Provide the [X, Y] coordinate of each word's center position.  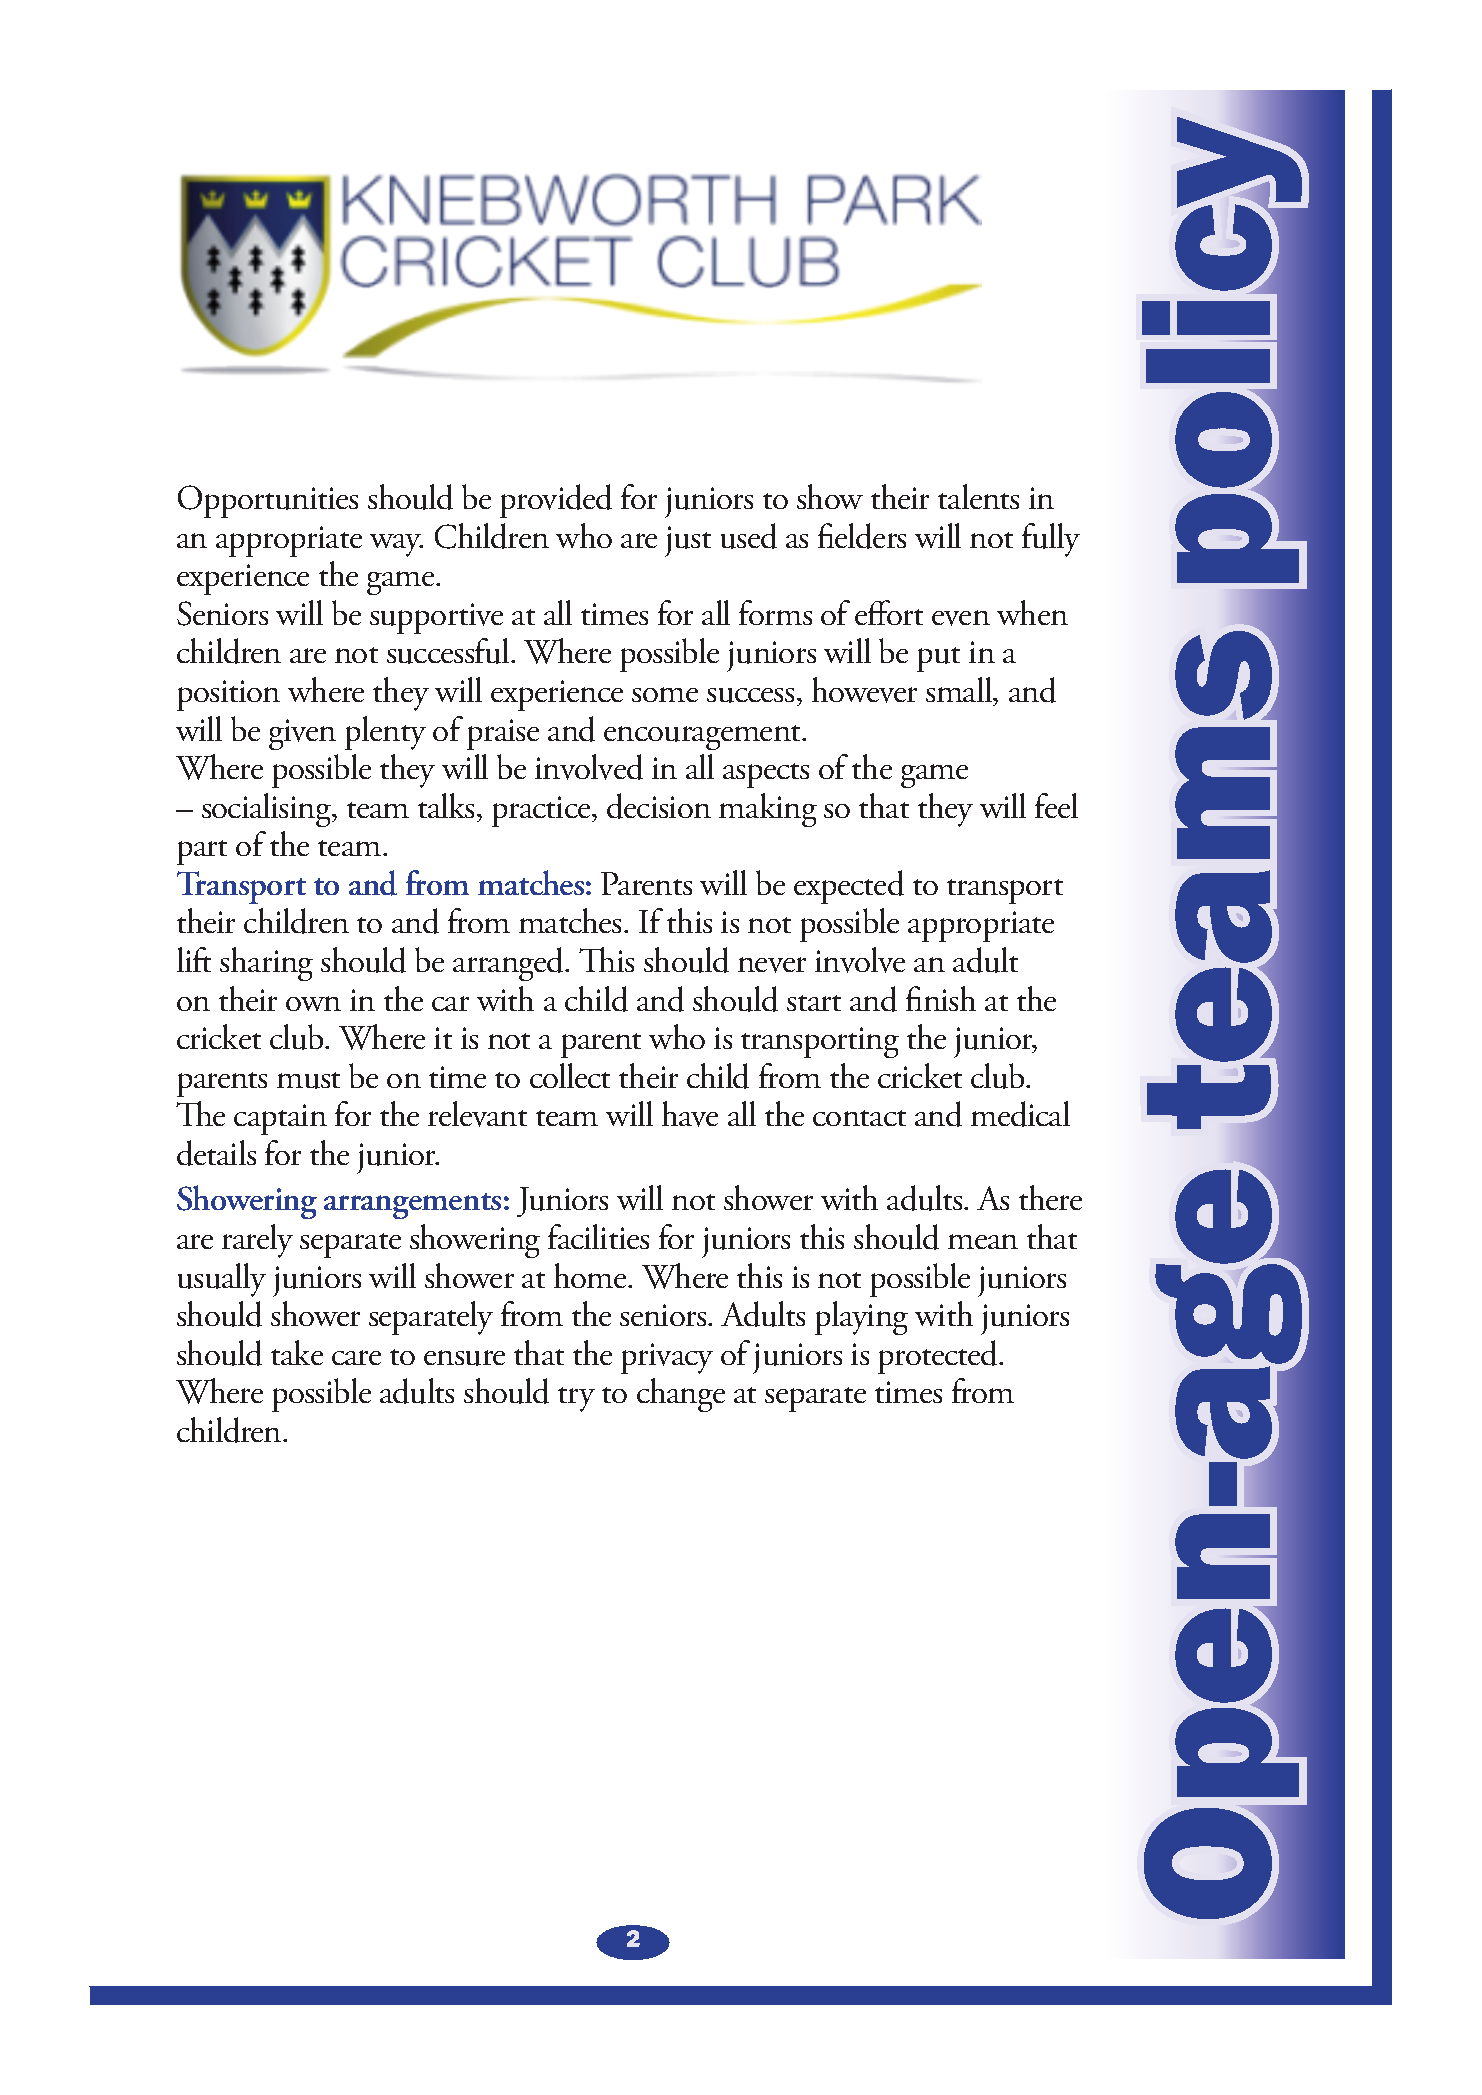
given [302, 734]
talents [978, 496]
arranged [510, 964]
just [688, 541]
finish [941, 998]
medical [1020, 1114]
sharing [266, 964]
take [297, 1352]
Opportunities [268, 501]
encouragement [704, 737]
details [216, 1153]
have [690, 1114]
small [960, 689]
